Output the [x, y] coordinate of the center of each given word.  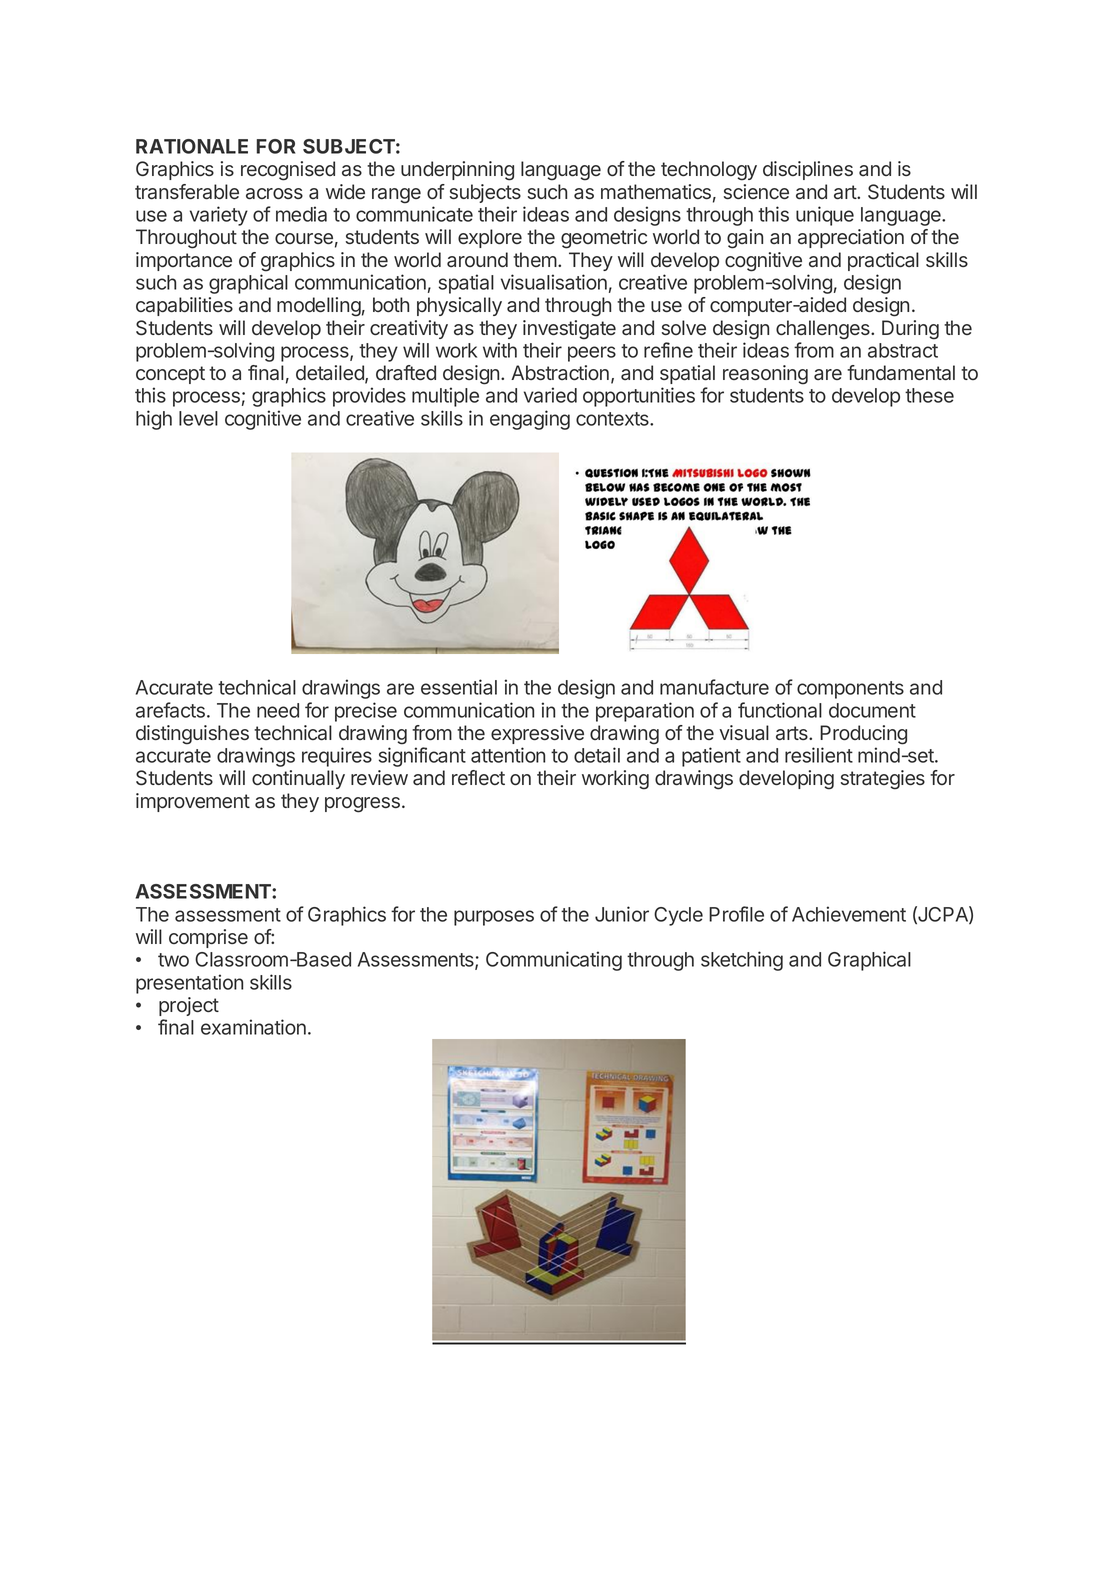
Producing [863, 735]
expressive [537, 734]
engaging [530, 420]
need [278, 710]
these [929, 395]
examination [253, 1027]
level [198, 418]
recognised [288, 171]
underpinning [457, 171]
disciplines [808, 170]
